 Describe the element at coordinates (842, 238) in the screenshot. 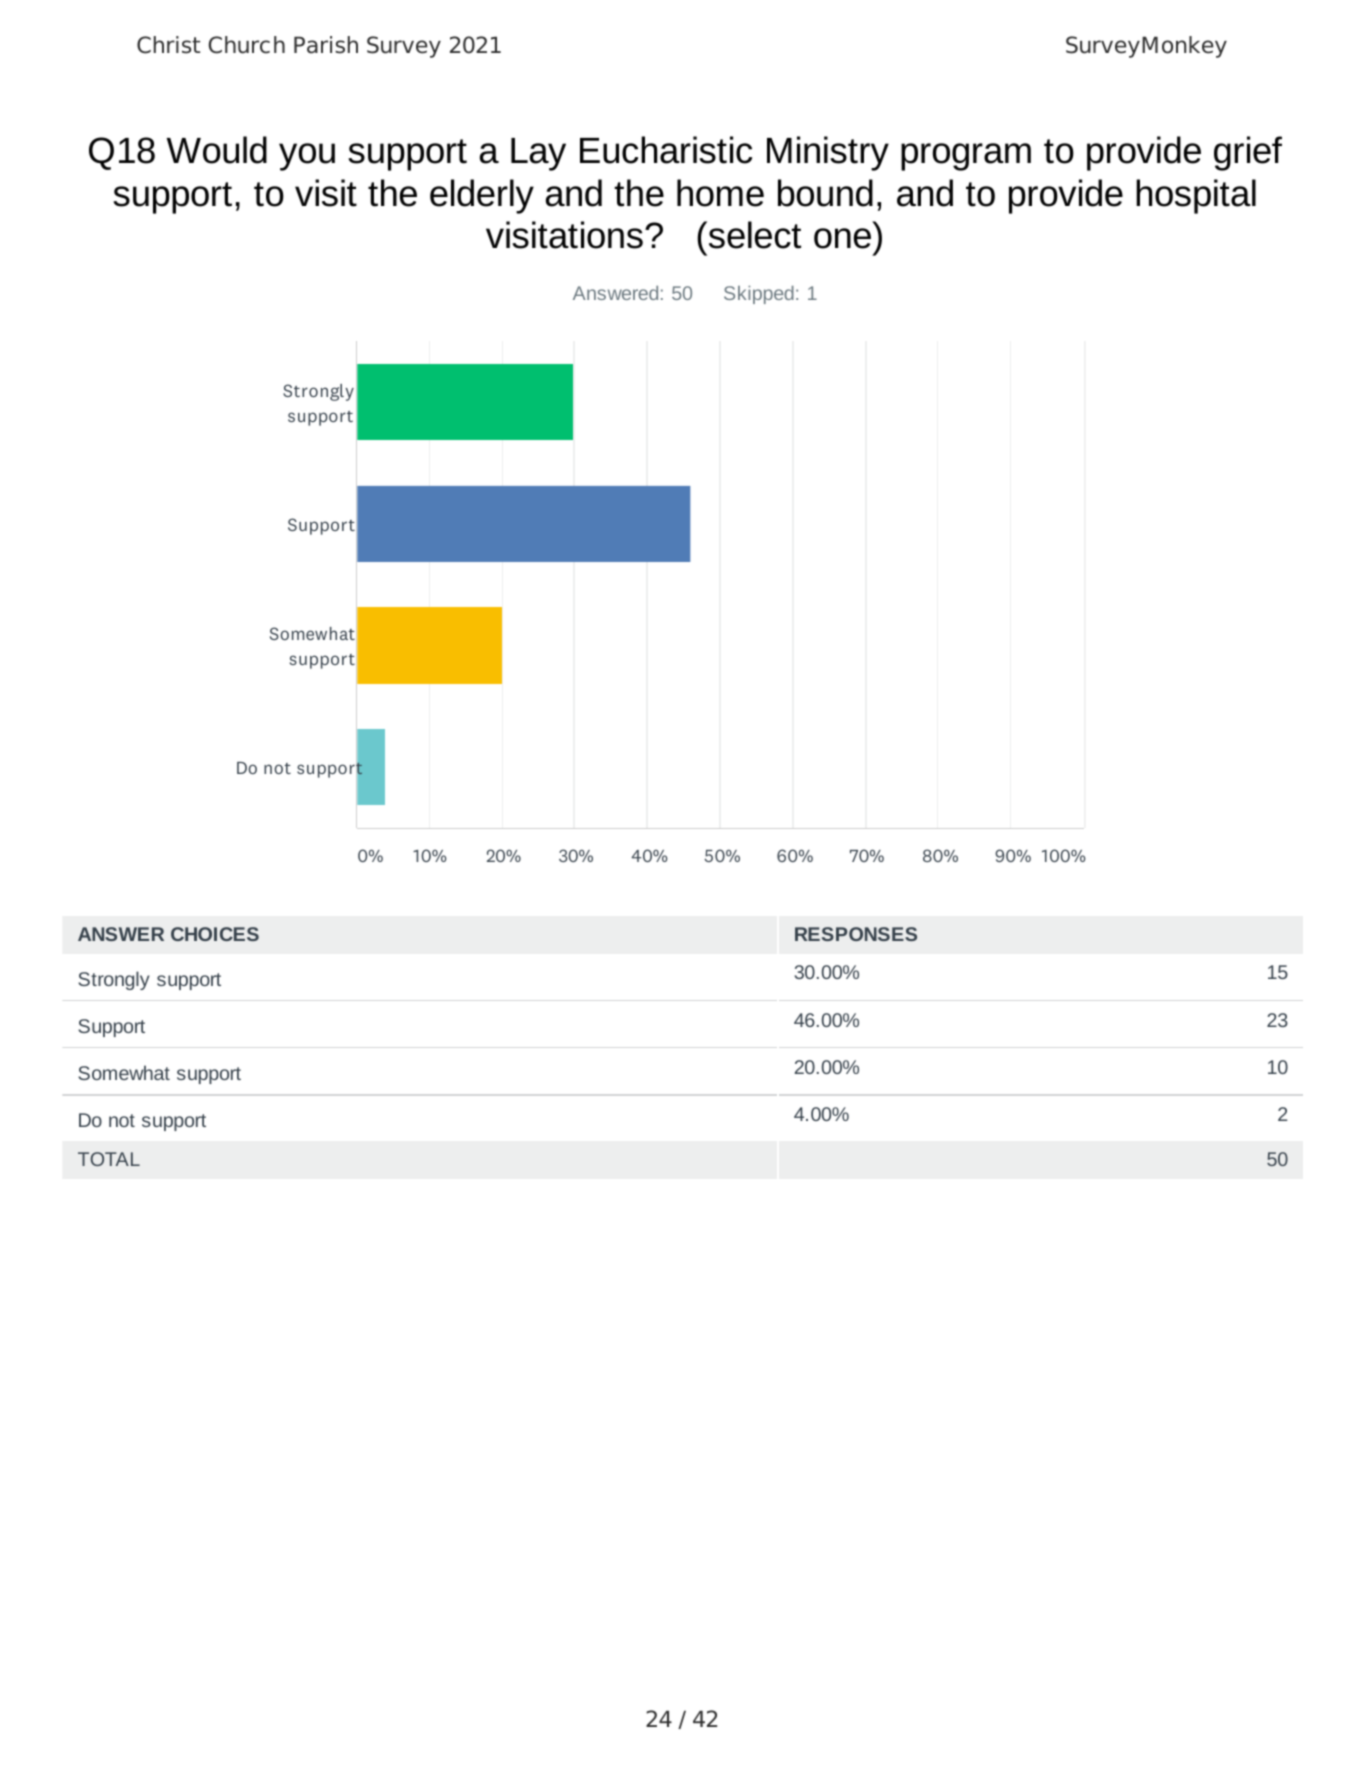

I see `one` at that location.
